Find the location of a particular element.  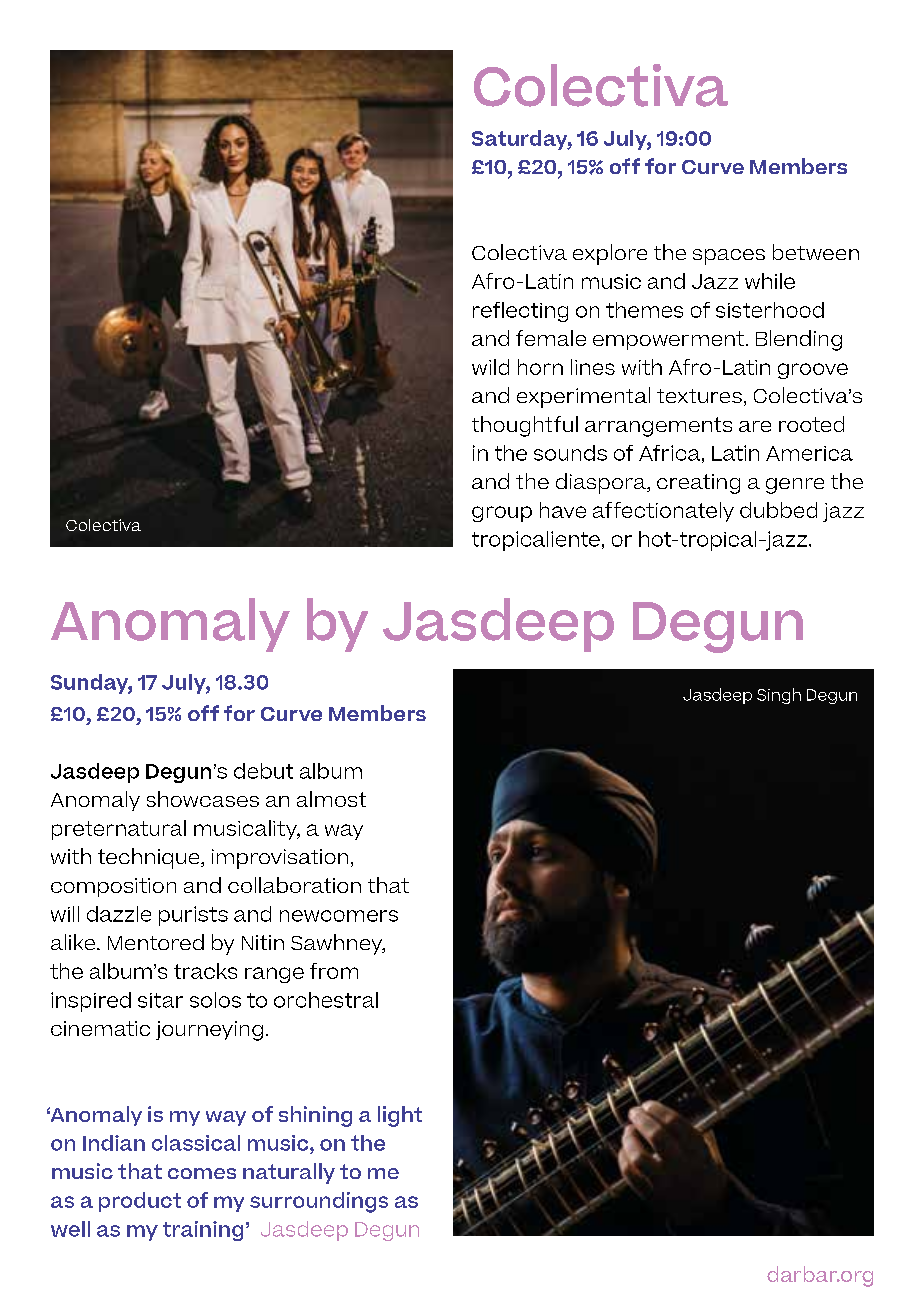

group is located at coordinates (502, 514).
